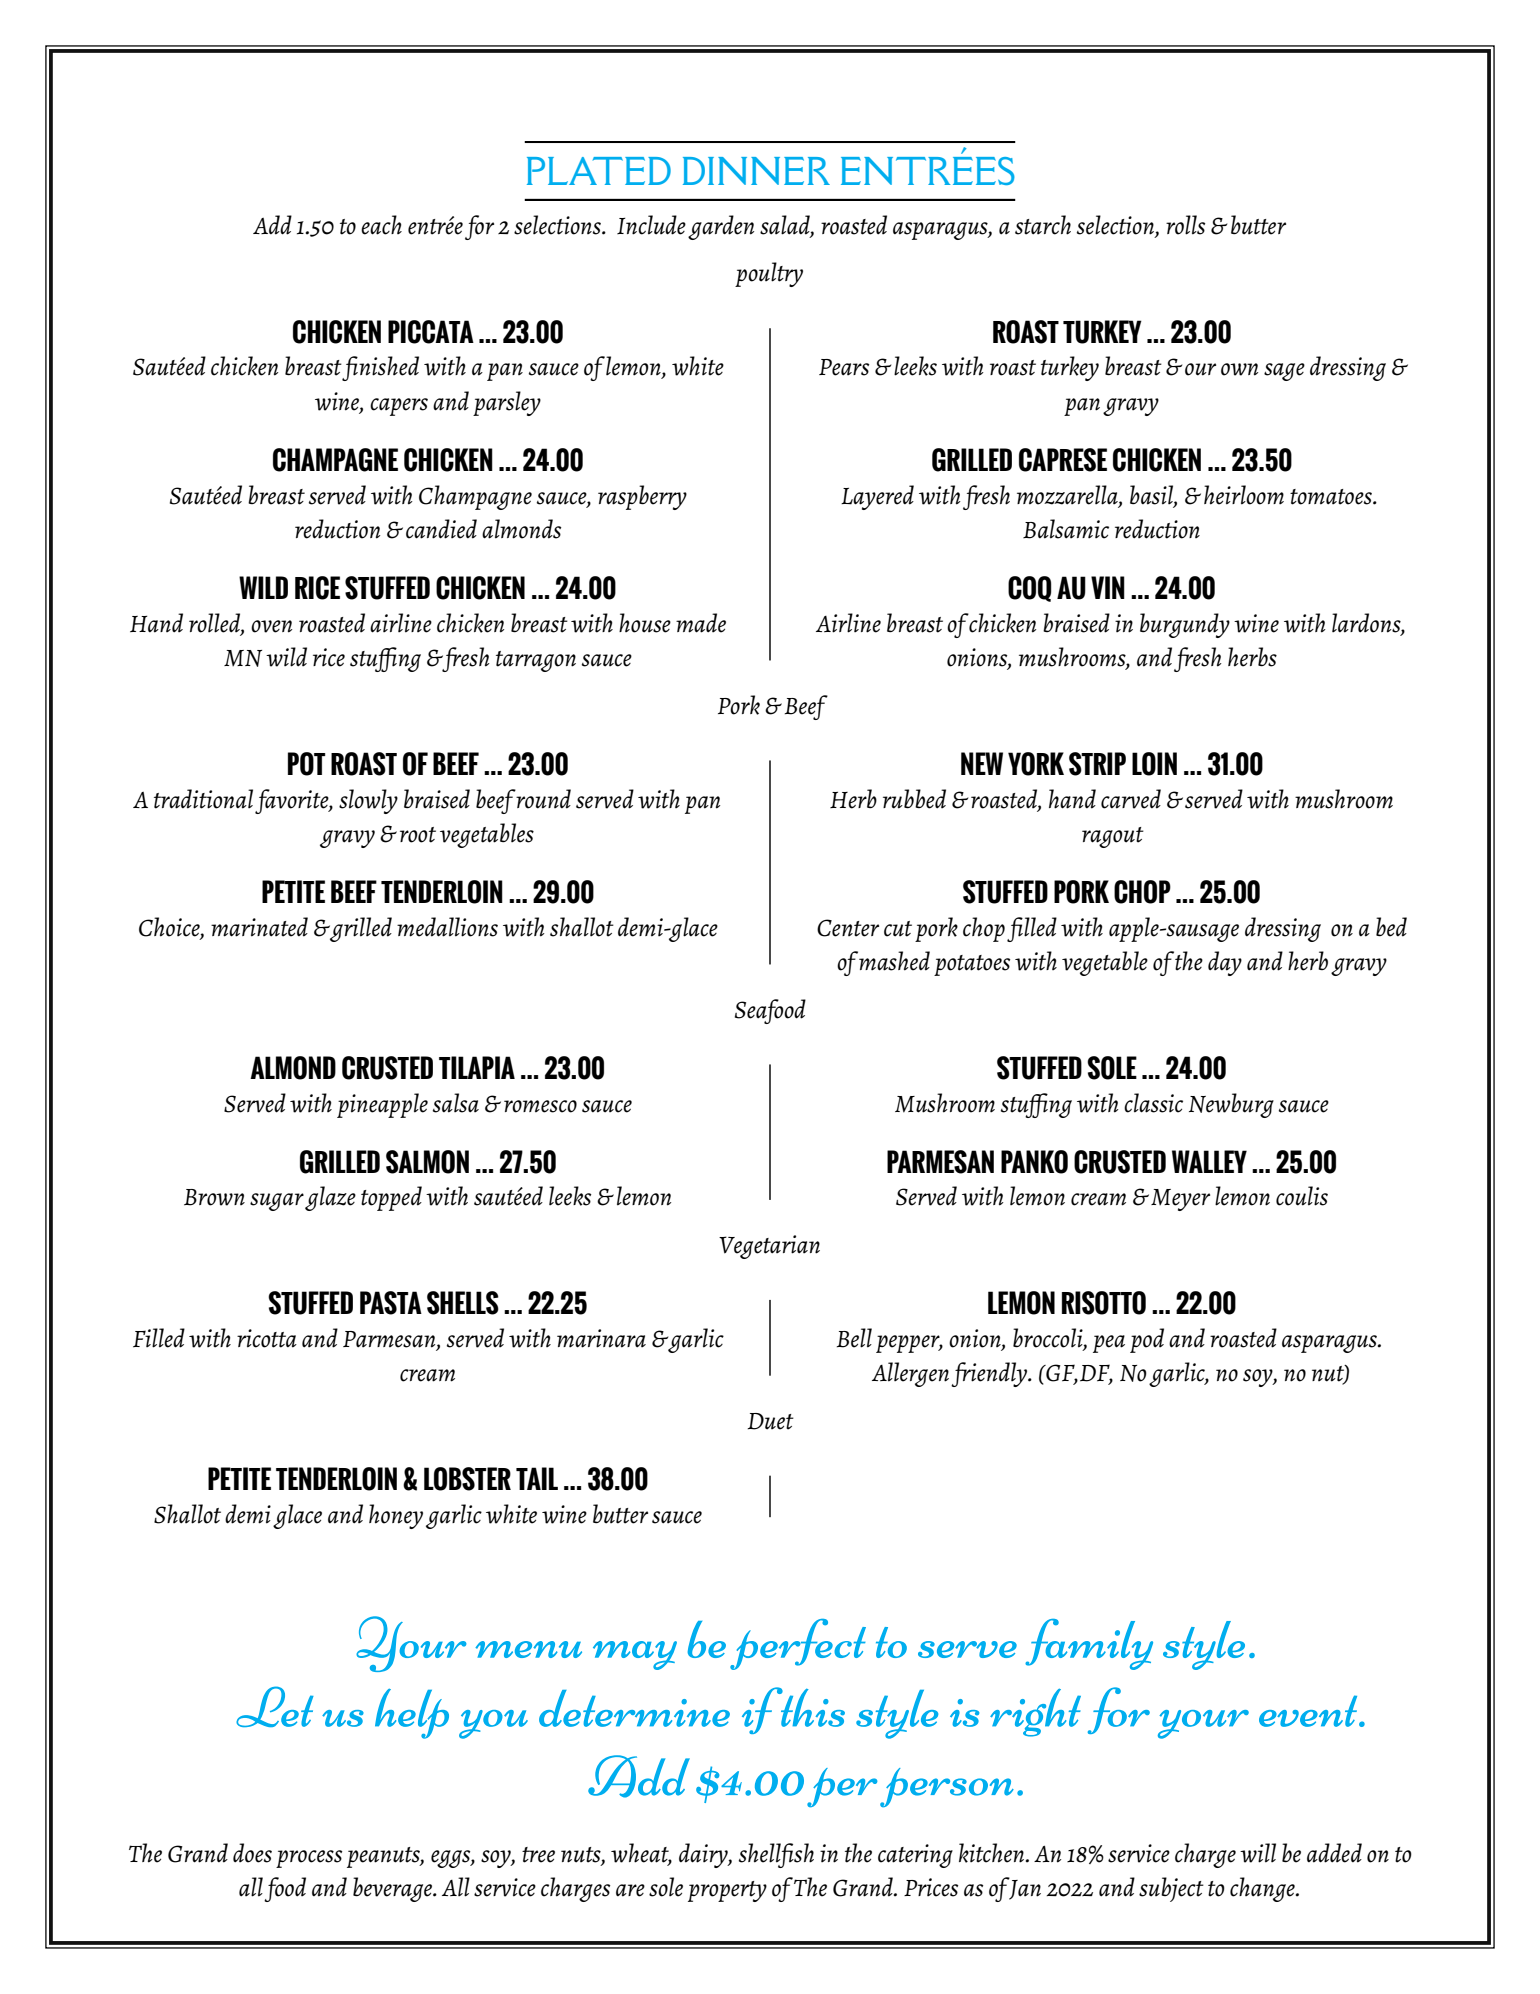 This page has height=1994, width=1540. I want to click on each, so click(381, 225).
